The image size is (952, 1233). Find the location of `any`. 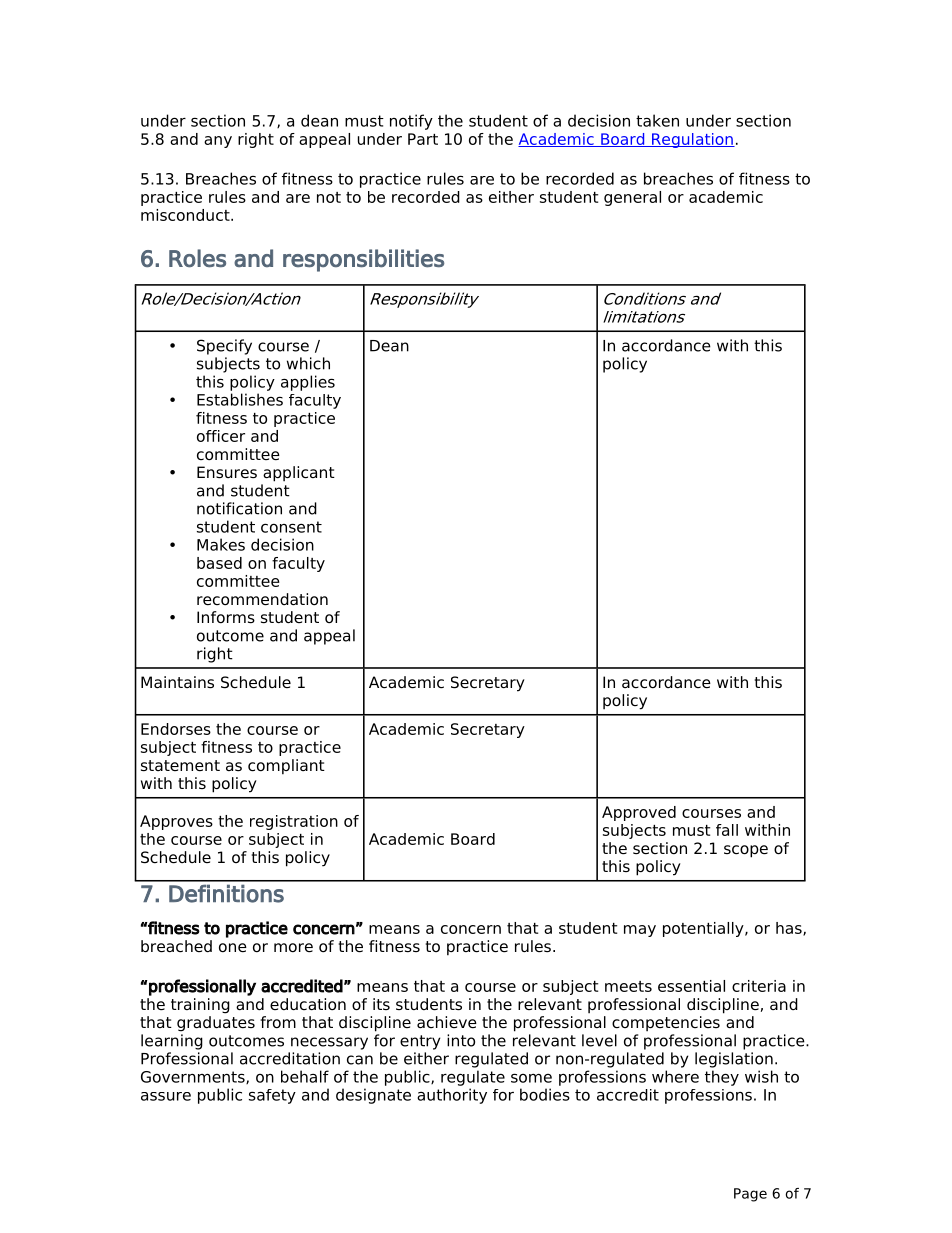

any is located at coordinates (218, 142).
